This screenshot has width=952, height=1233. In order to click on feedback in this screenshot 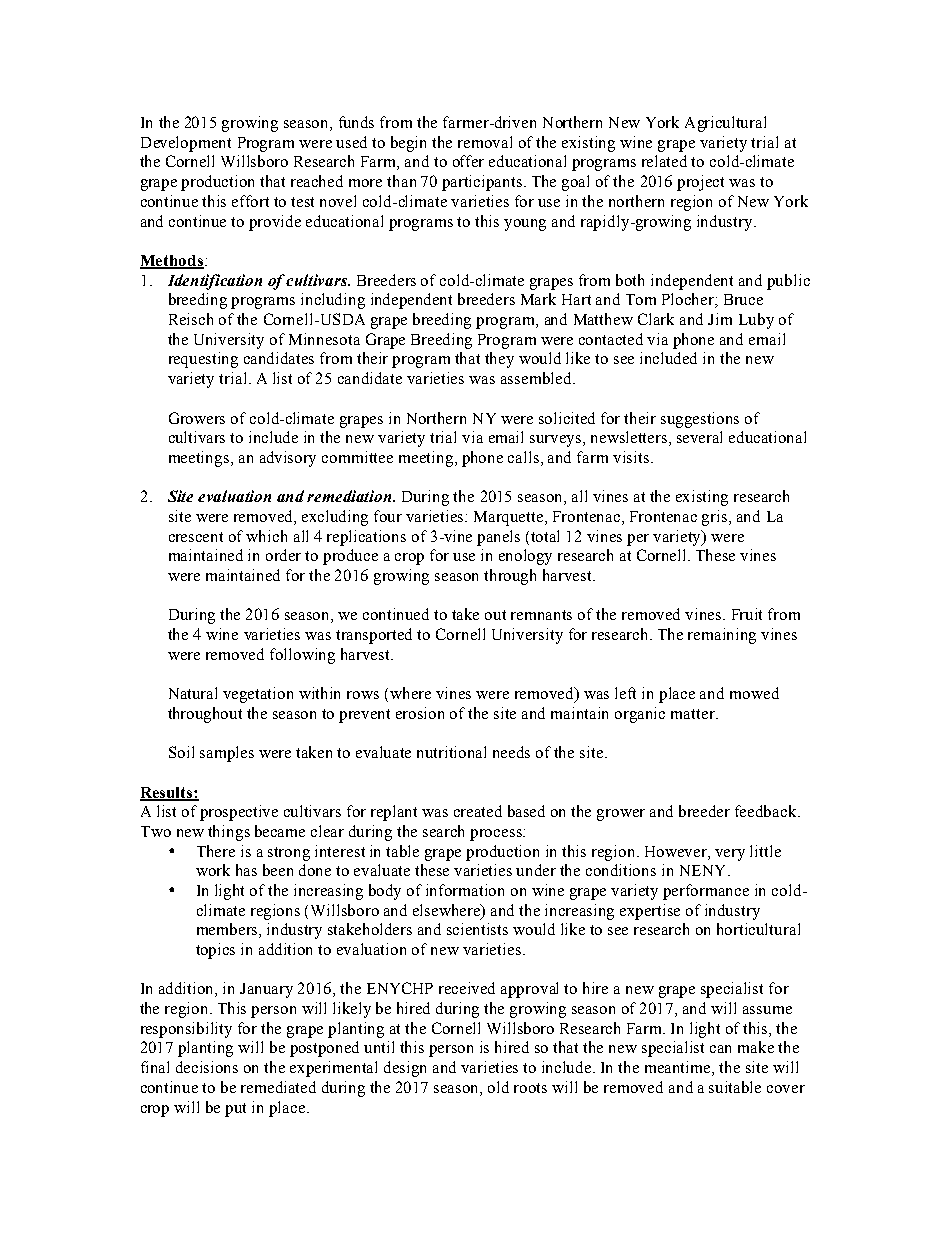, I will do `click(767, 811)`.
